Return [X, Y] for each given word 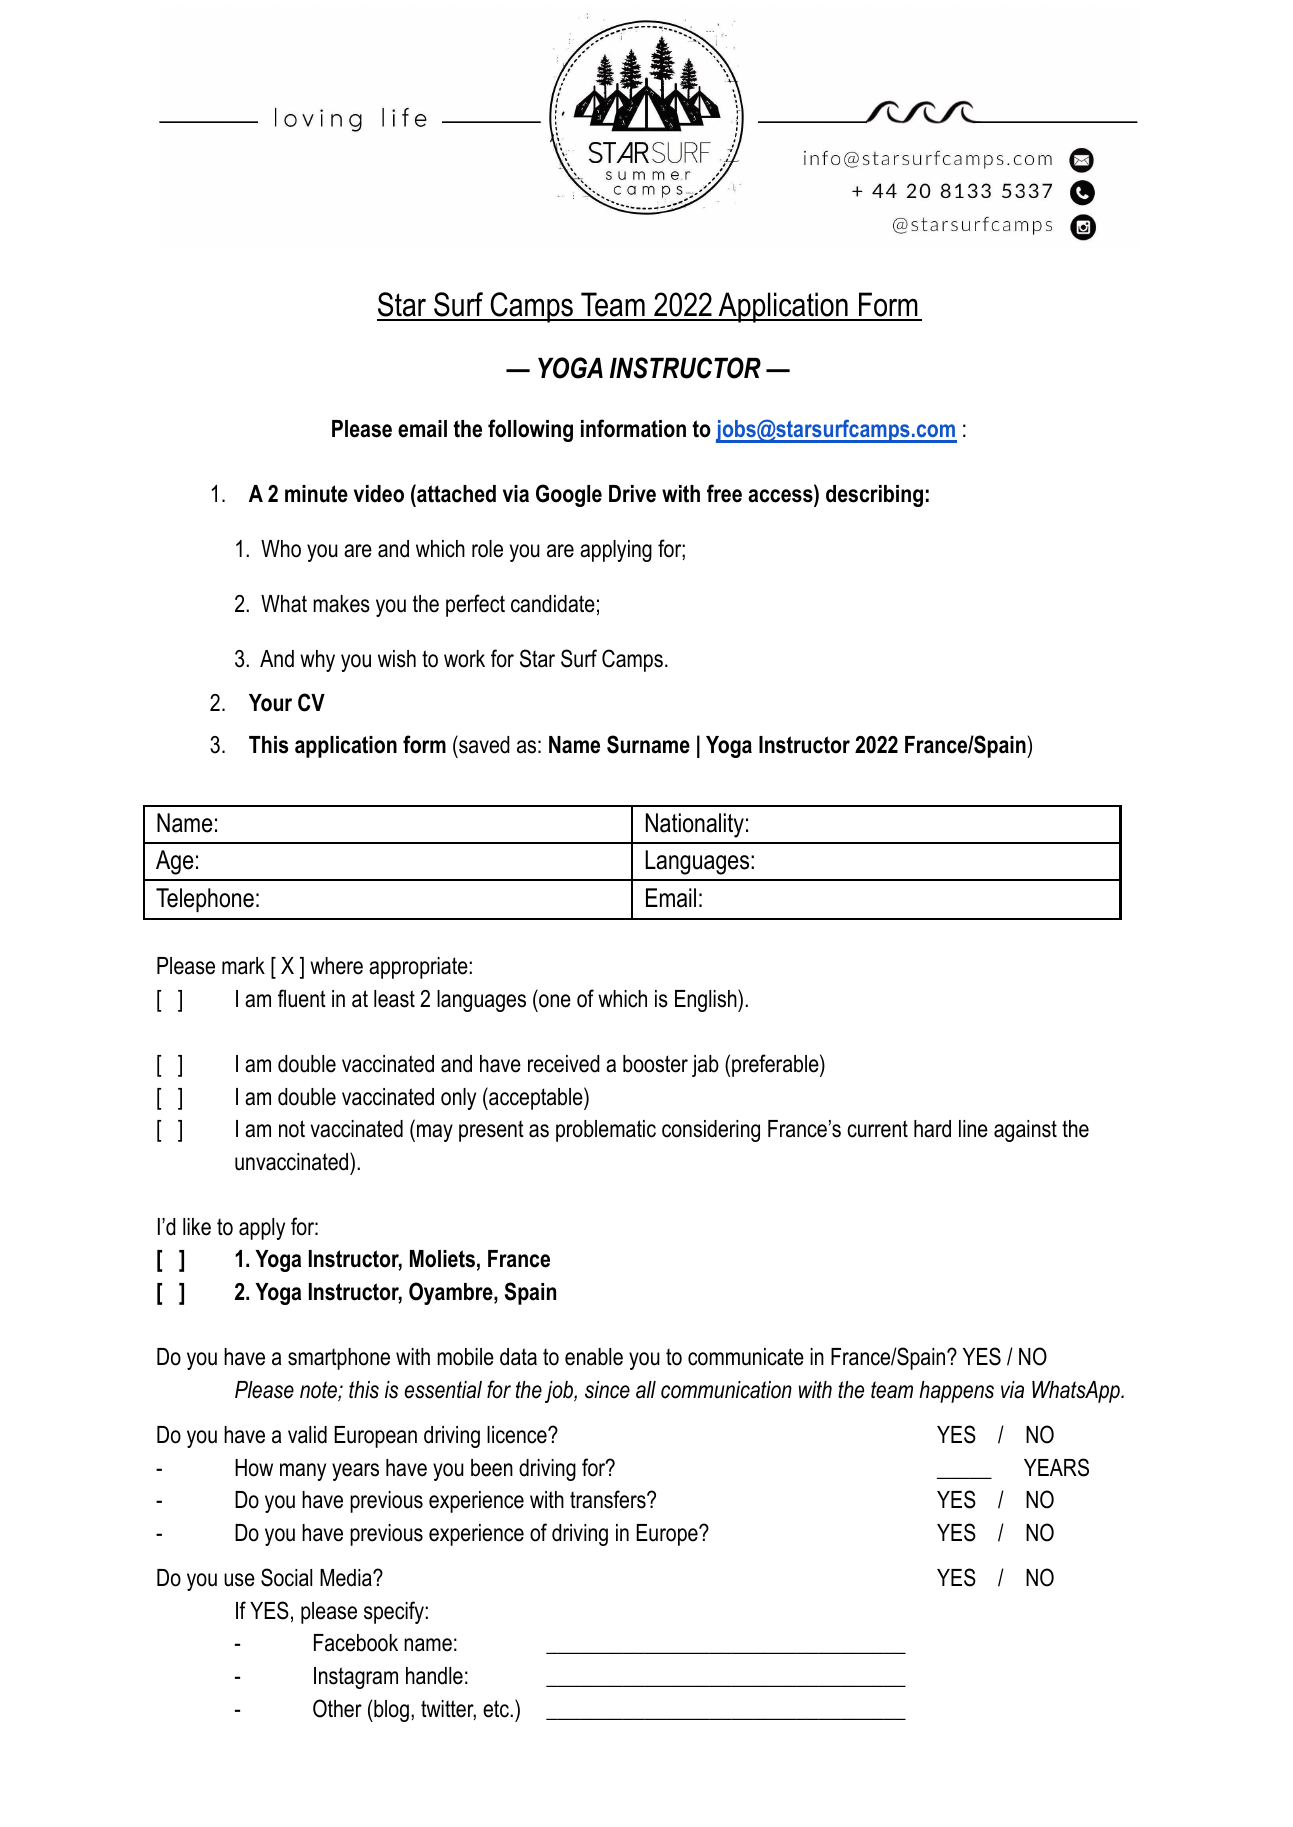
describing [874, 496]
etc [497, 1709]
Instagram [356, 1678]
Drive [632, 494]
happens [956, 1392]
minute [316, 494]
